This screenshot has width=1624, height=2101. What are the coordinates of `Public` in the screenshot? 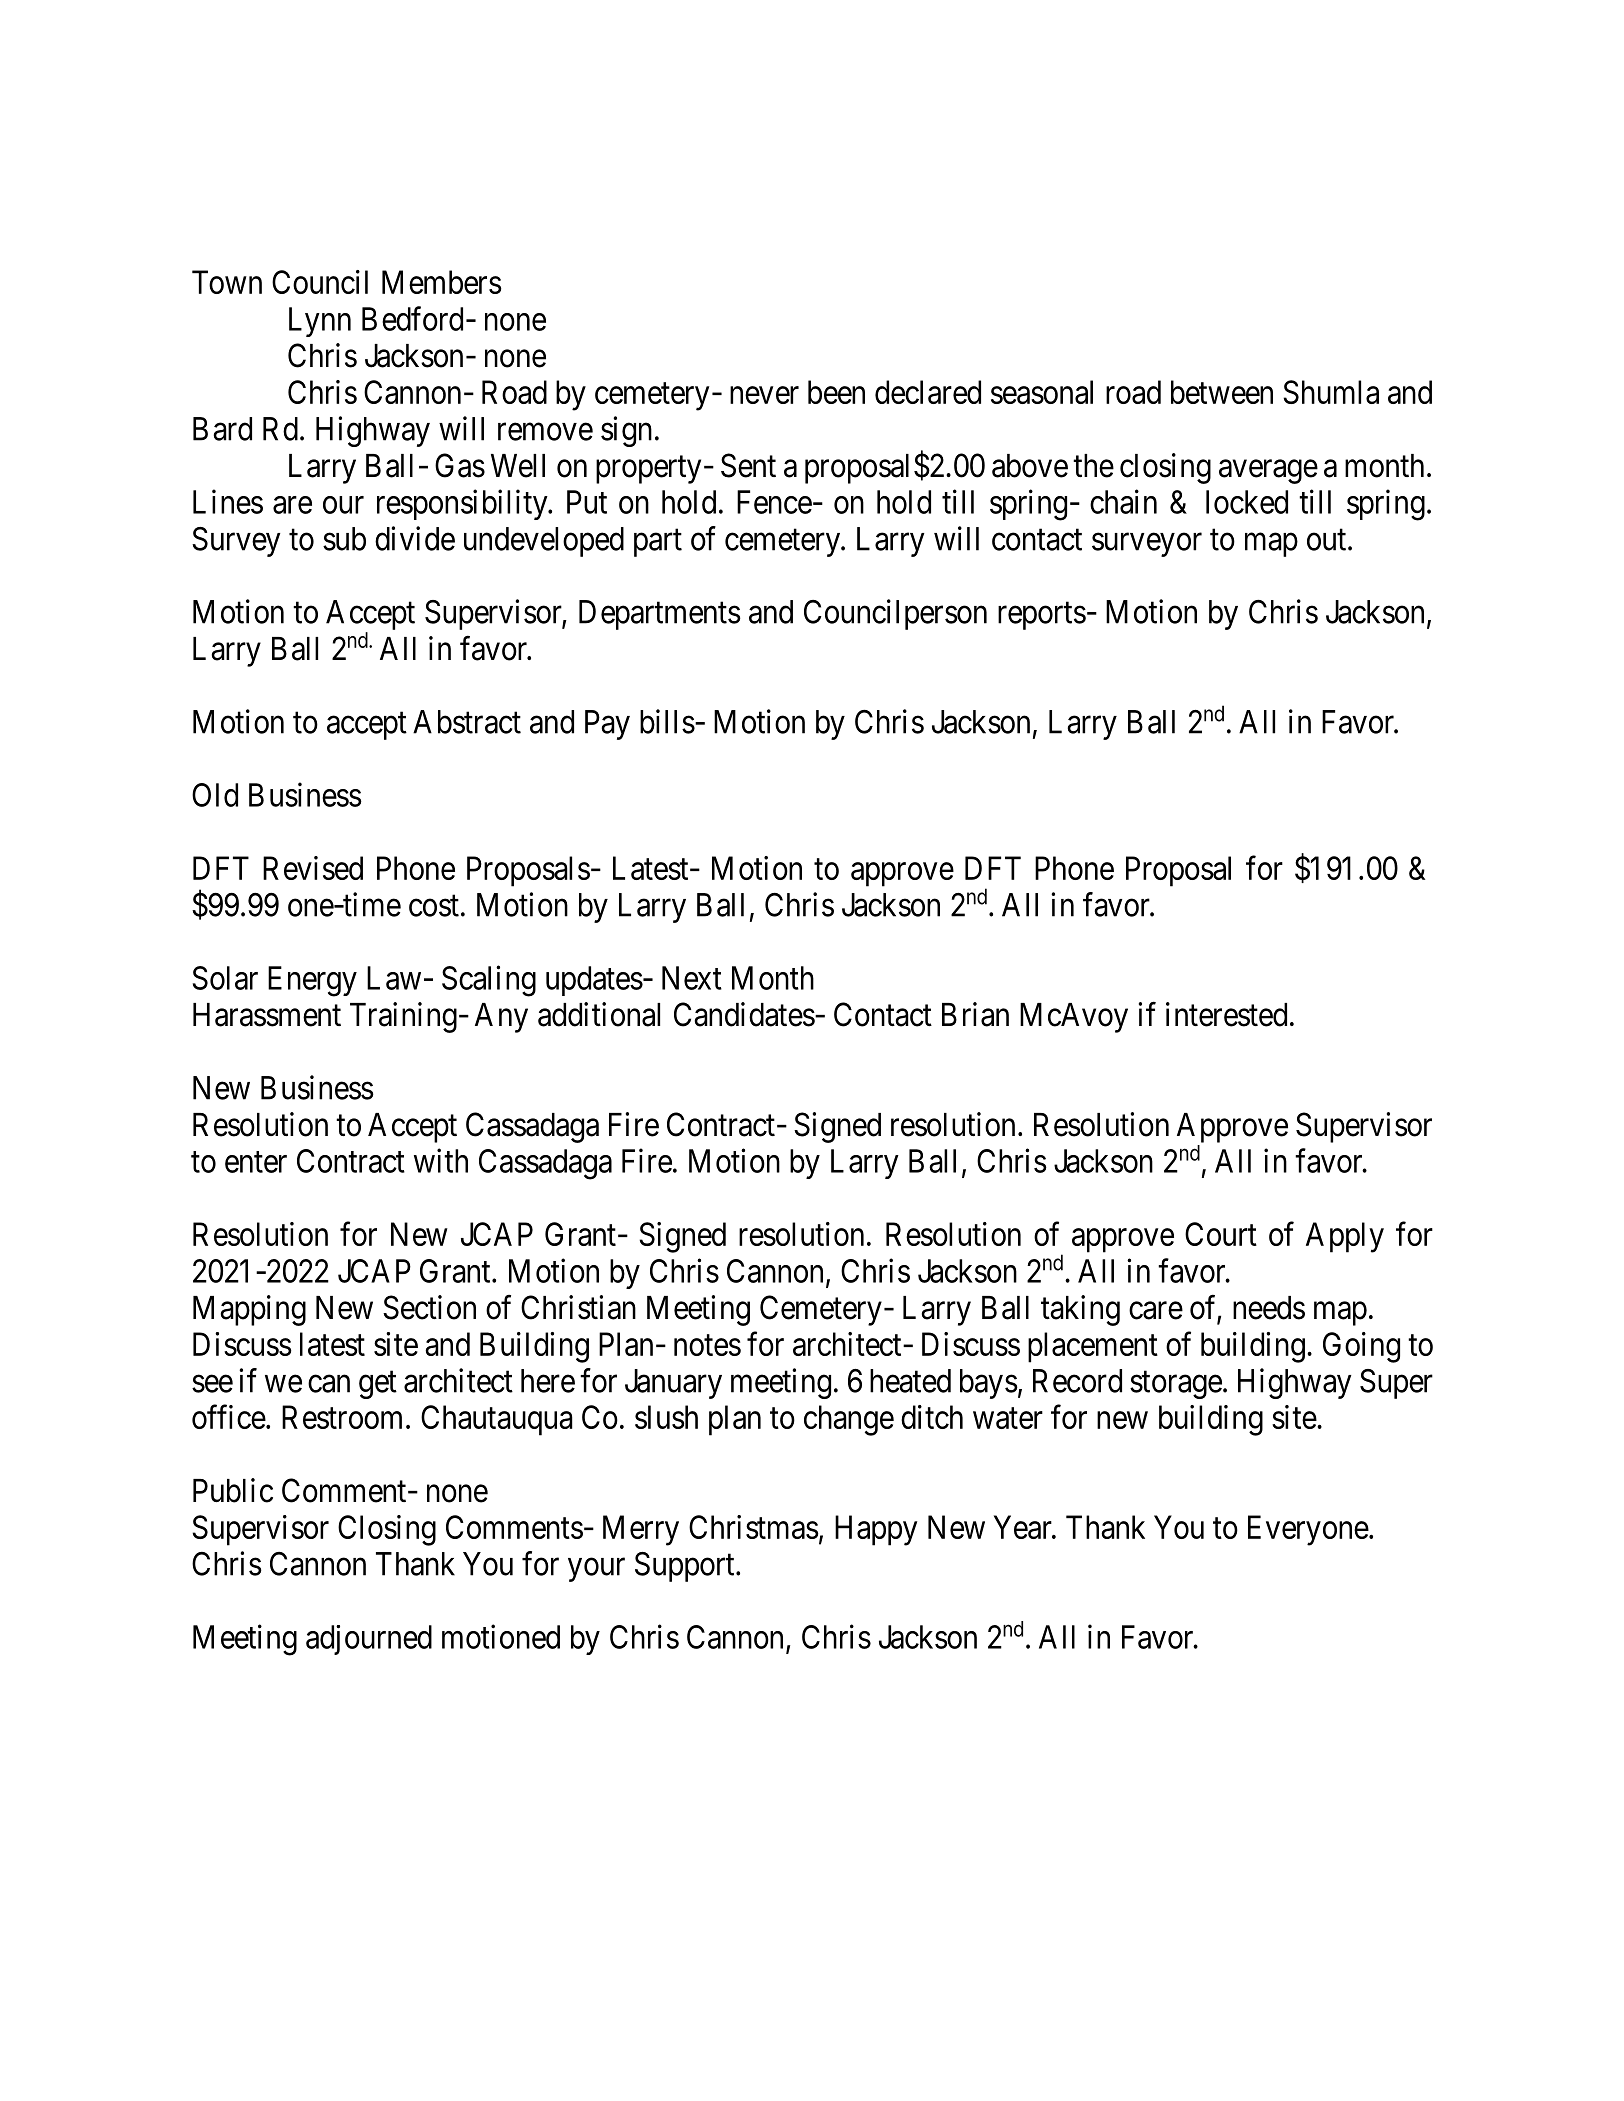 It's located at (233, 1490).
